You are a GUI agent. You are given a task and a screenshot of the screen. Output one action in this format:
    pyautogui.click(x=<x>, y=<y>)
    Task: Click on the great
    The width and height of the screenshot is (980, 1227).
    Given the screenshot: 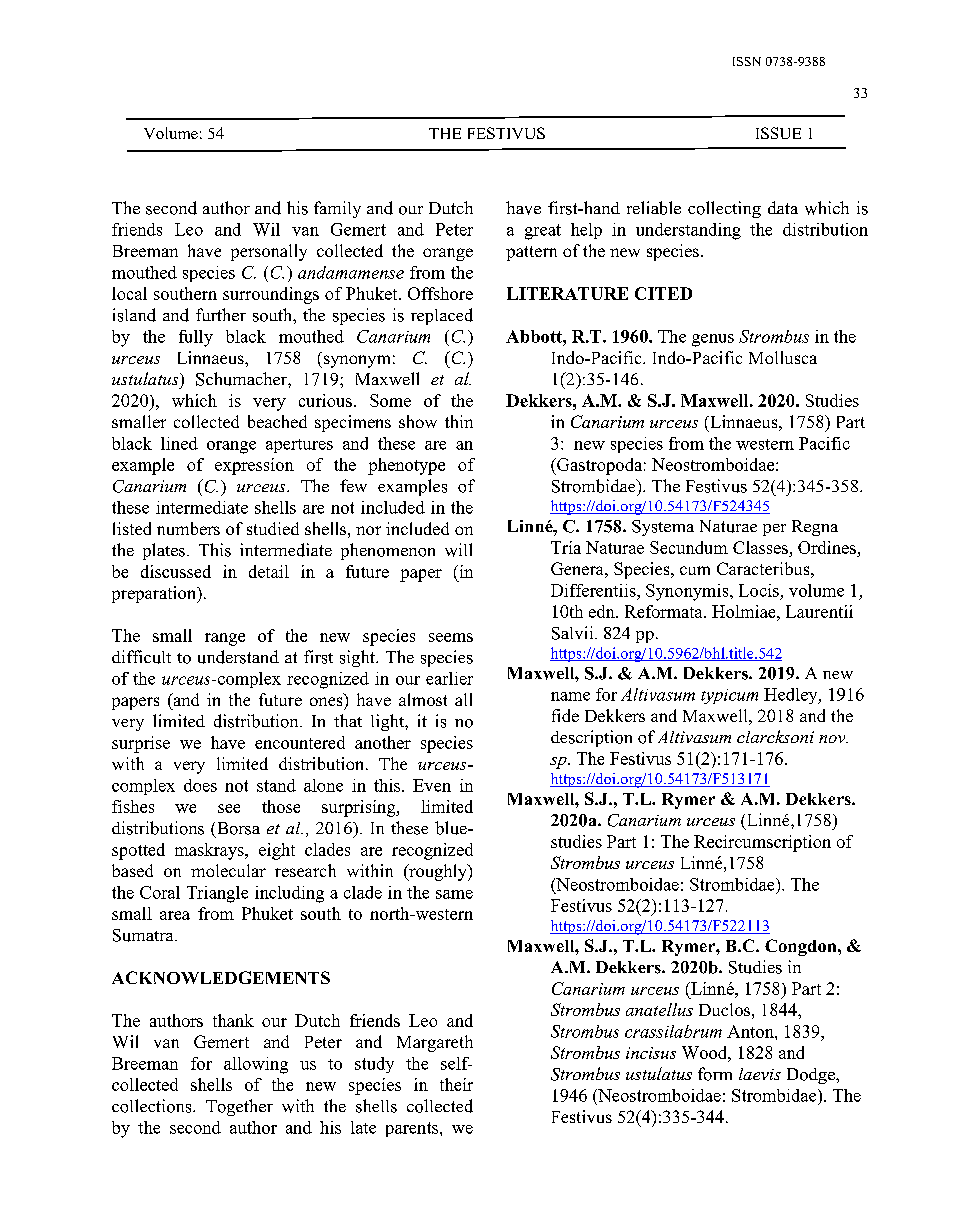 What is the action you would take?
    pyautogui.click(x=543, y=232)
